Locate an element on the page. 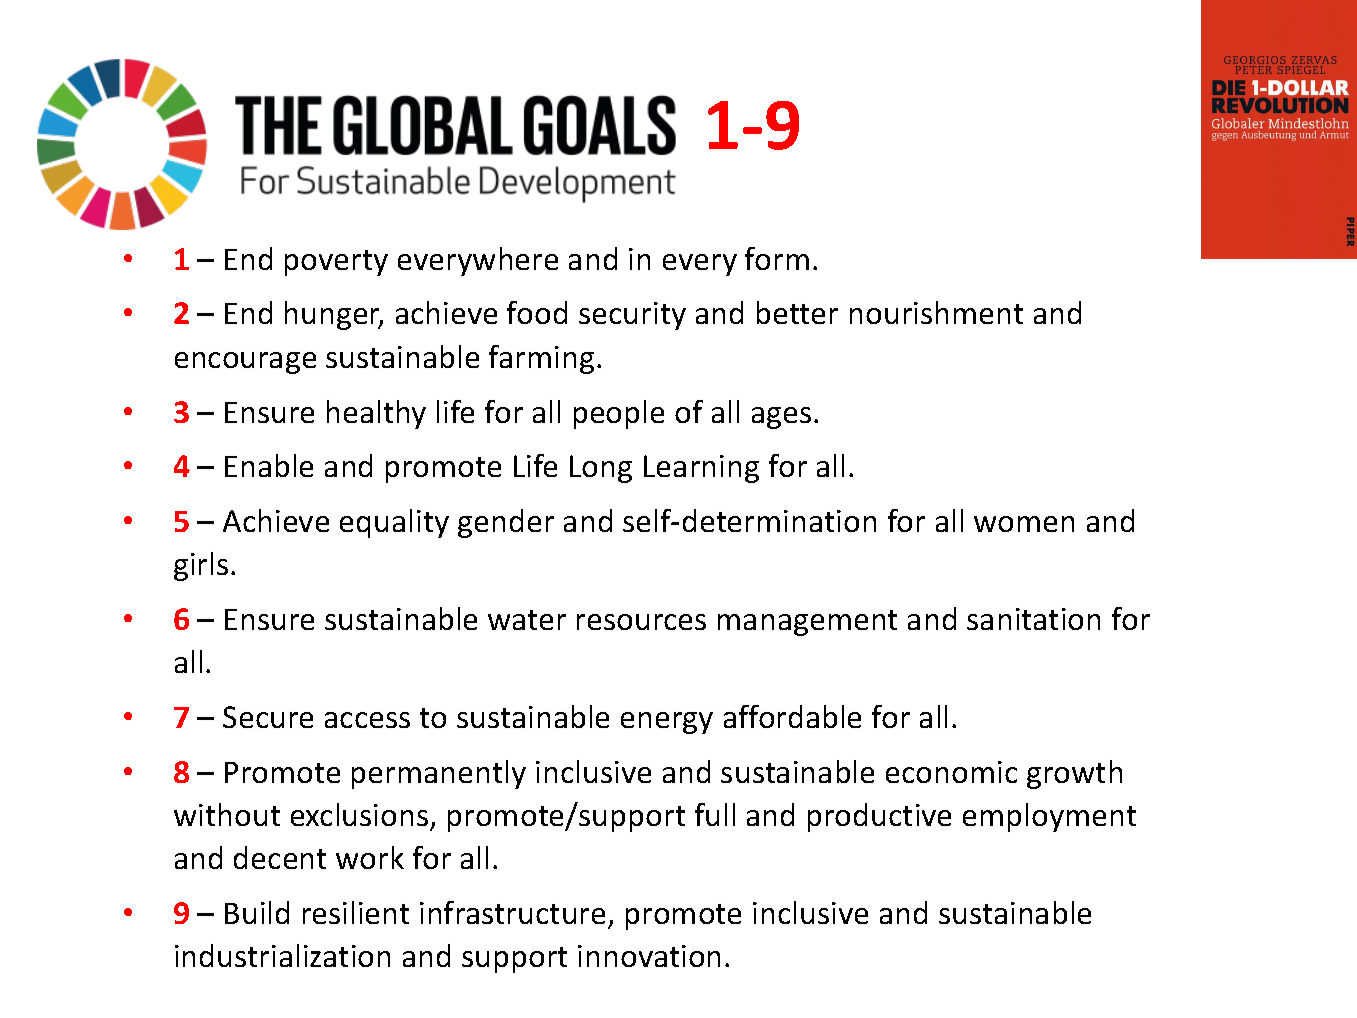  energy is located at coordinates (667, 723).
